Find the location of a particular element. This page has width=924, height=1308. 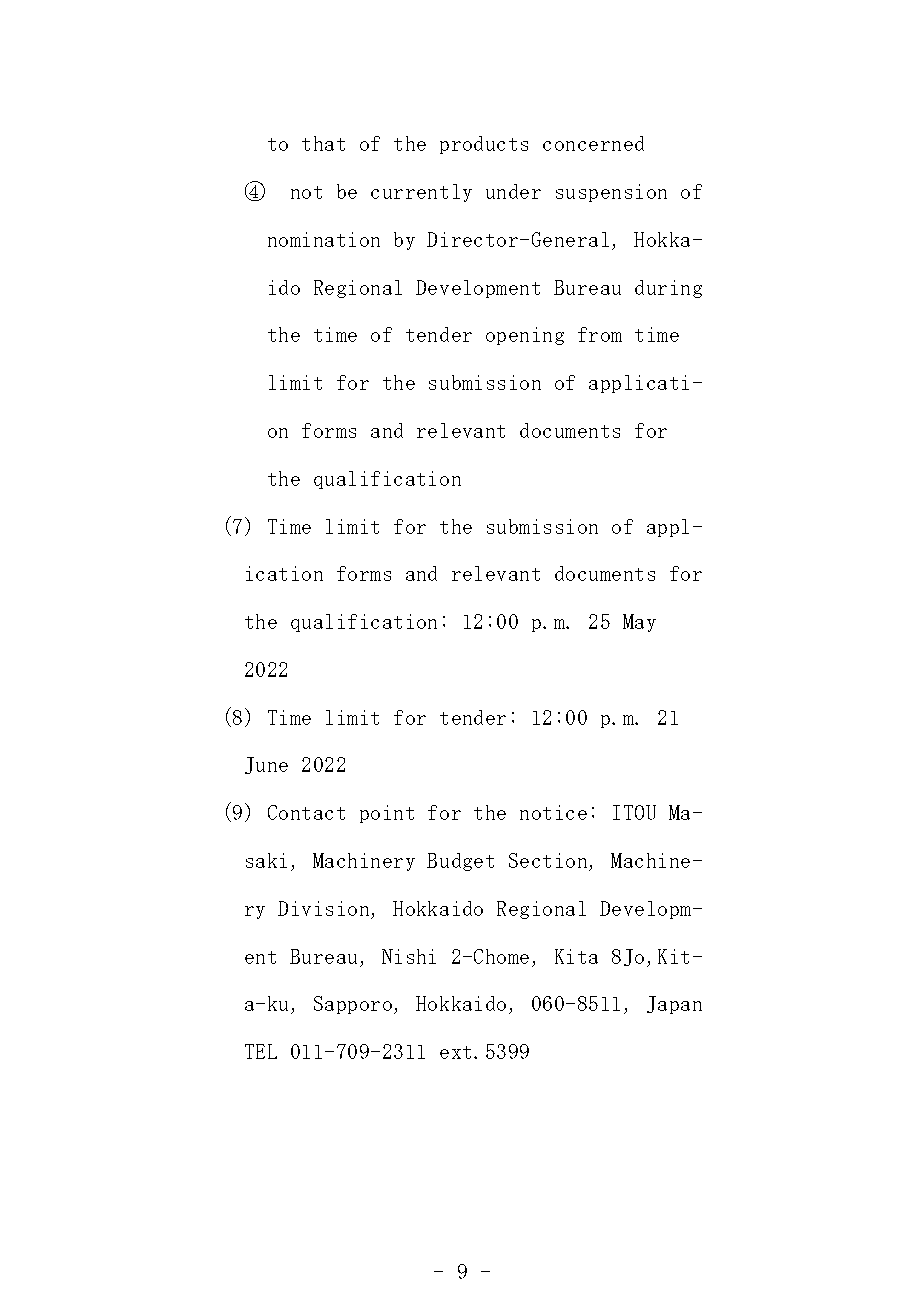

TEL is located at coordinates (261, 1051).
